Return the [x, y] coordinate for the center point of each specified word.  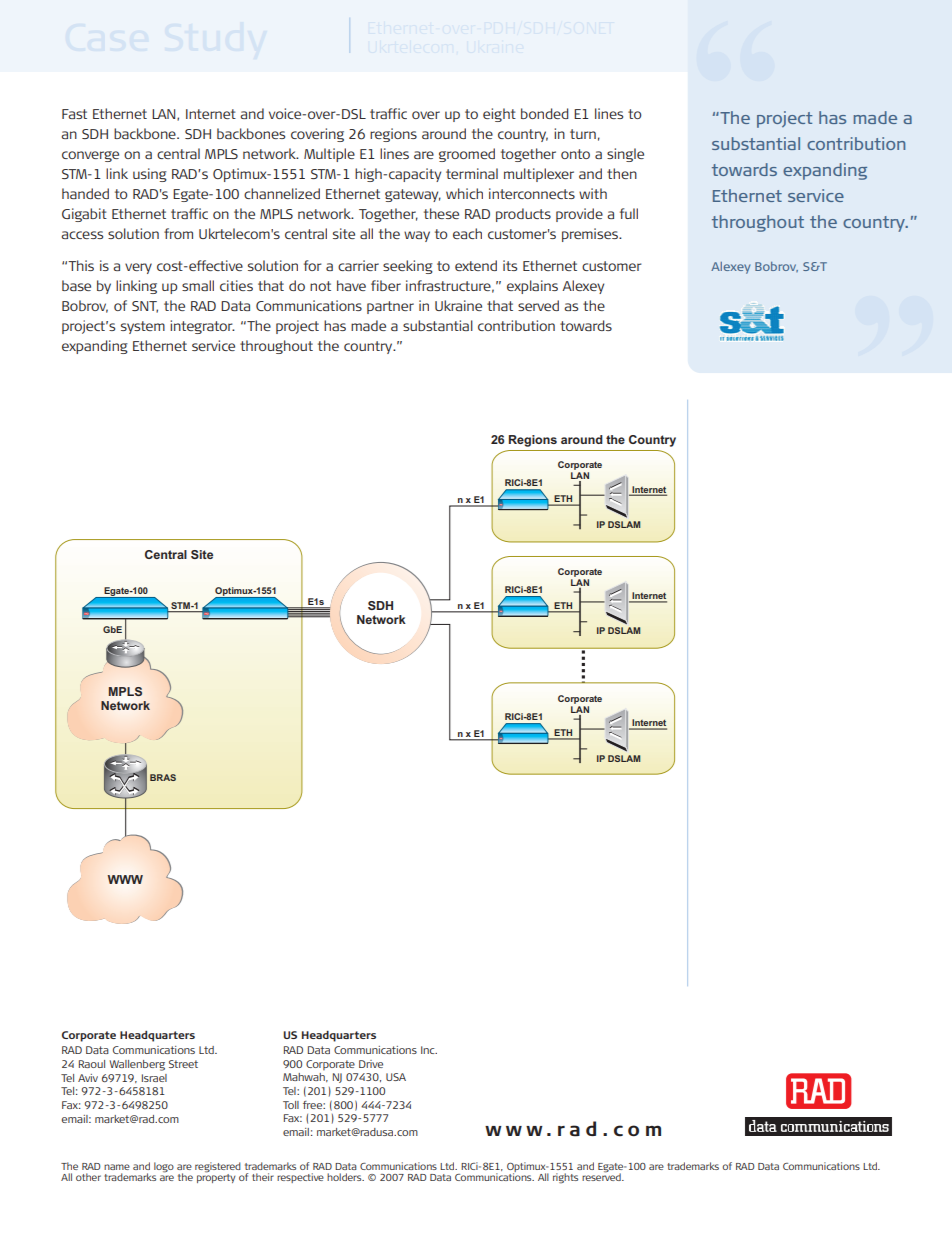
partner [390, 307]
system [143, 327]
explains [532, 287]
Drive [371, 1064]
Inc [429, 1050]
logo [164, 1167]
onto [575, 154]
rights [565, 1178]
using [150, 175]
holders [345, 1177]
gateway [413, 195]
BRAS [163, 777]
